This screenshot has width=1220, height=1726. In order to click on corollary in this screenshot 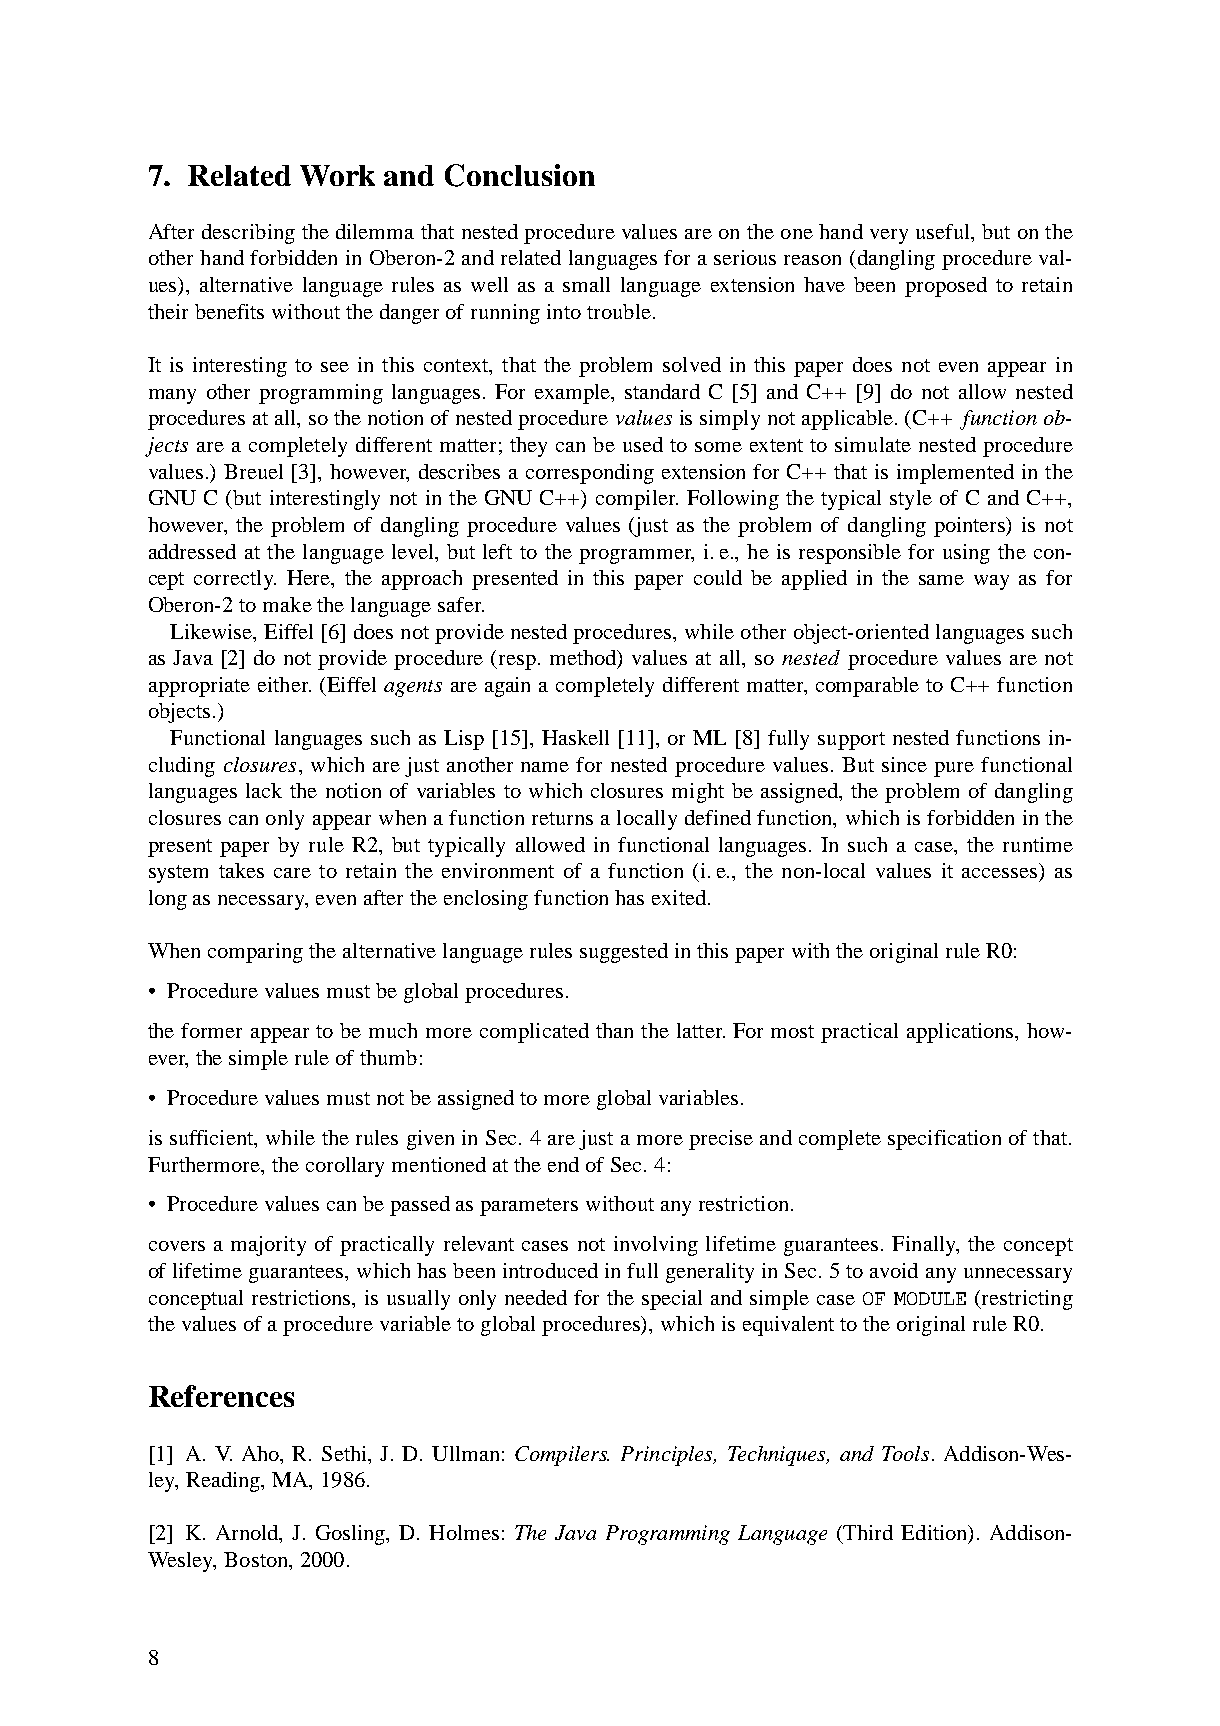, I will do `click(345, 1167)`.
